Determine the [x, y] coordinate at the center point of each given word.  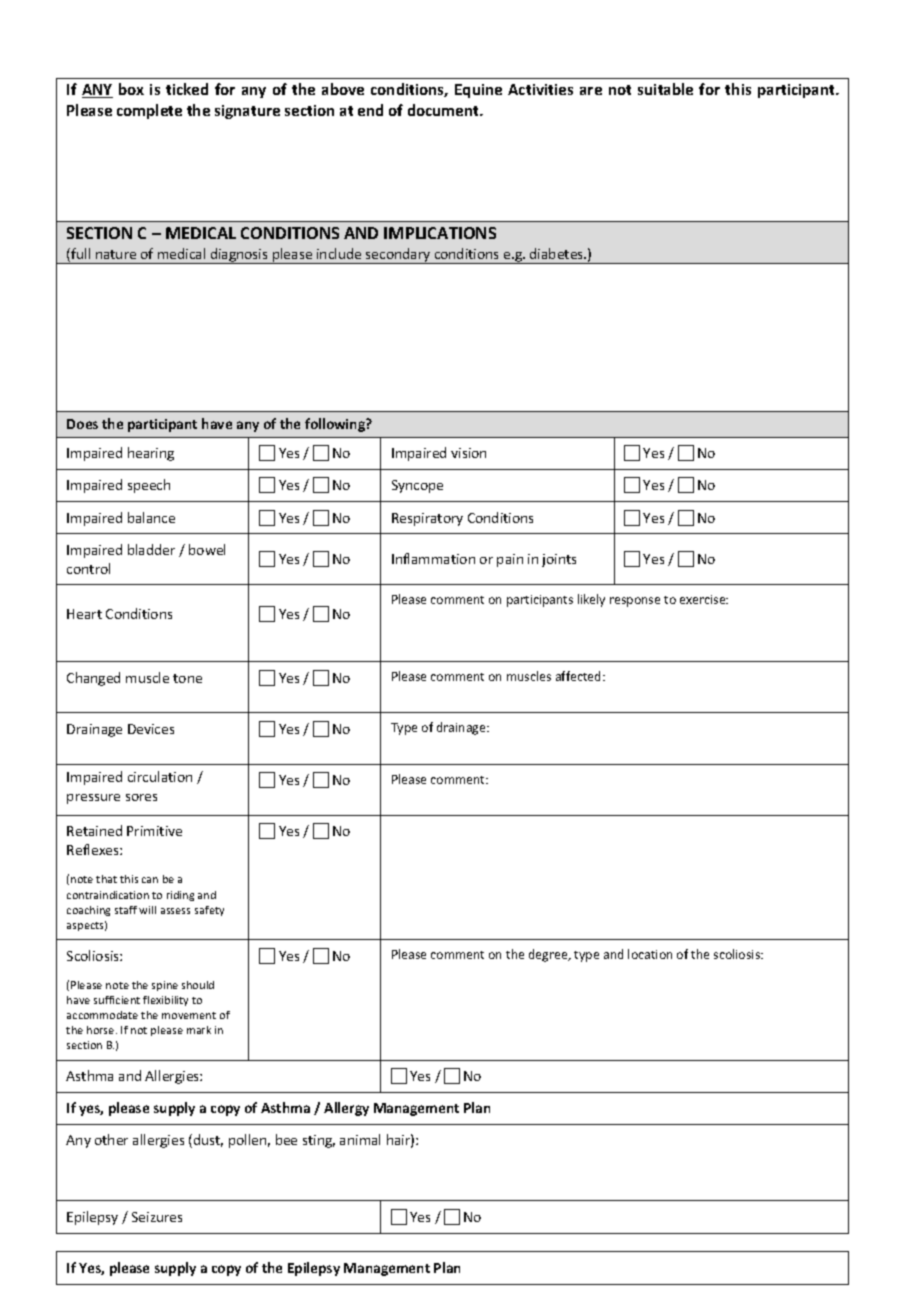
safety [209, 911]
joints [559, 560]
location [650, 954]
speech [149, 486]
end [370, 110]
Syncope [417, 486]
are [591, 91]
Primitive [154, 831]
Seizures [157, 1217]
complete [149, 111]
